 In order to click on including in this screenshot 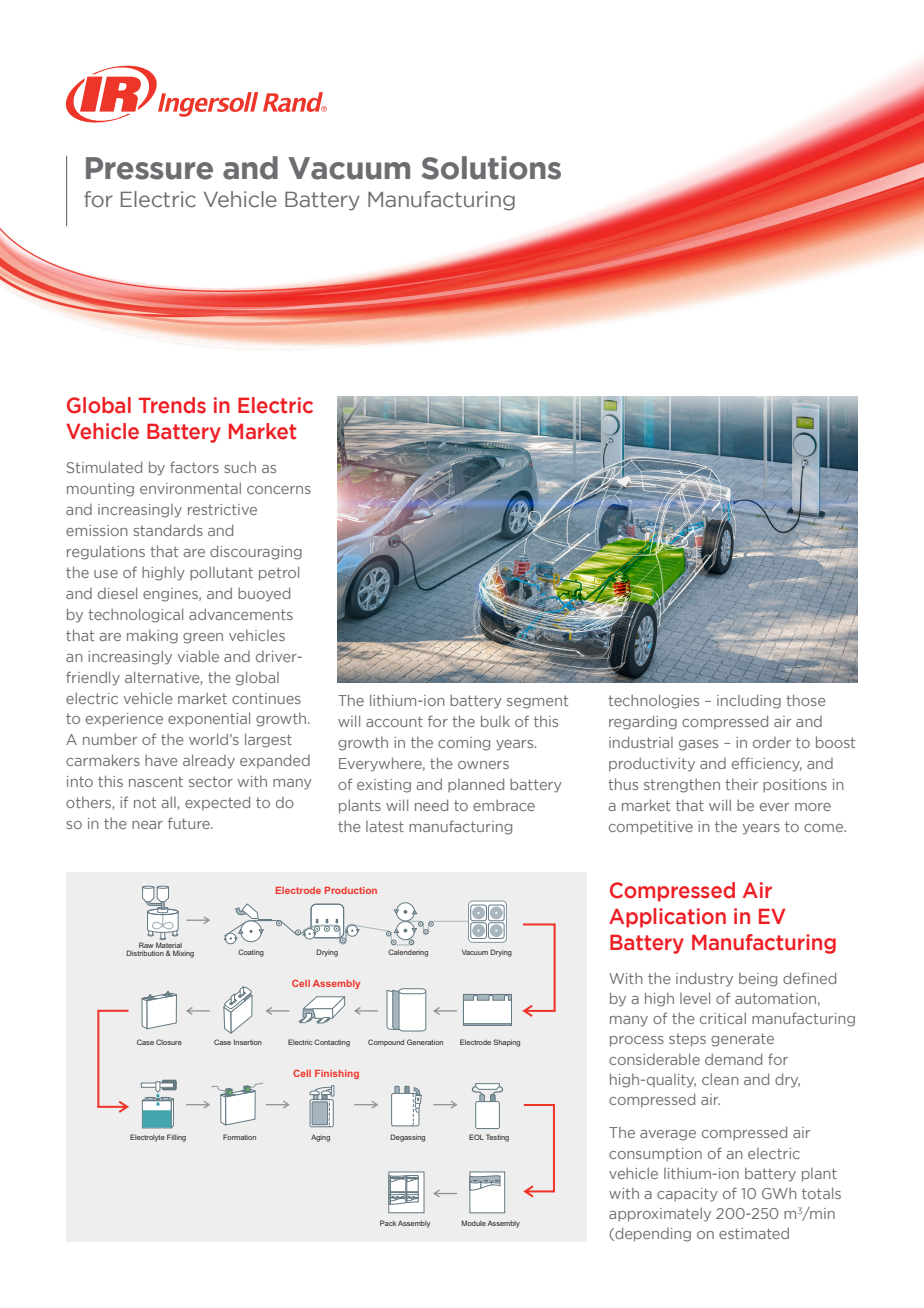, I will do `click(749, 701)`.
